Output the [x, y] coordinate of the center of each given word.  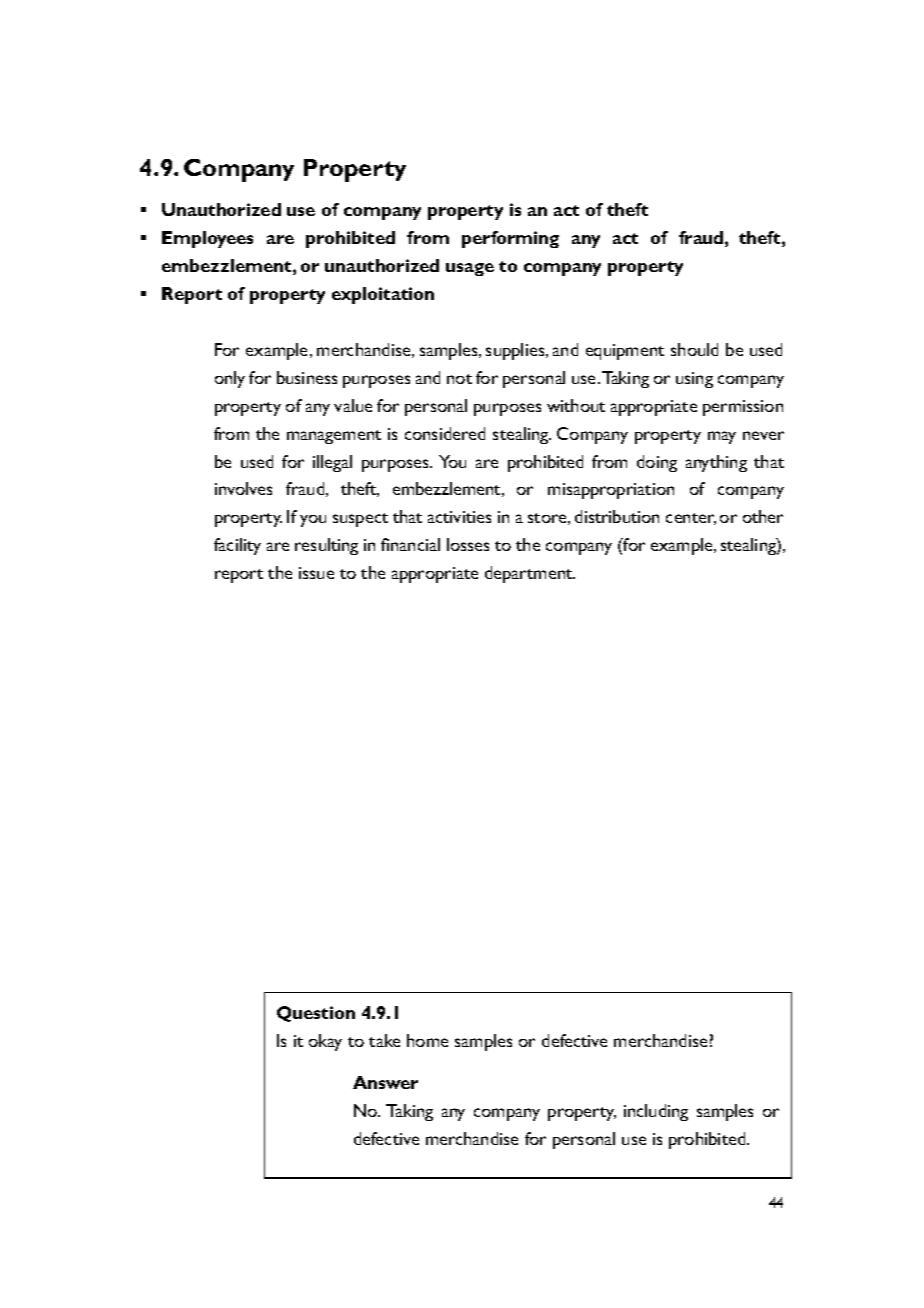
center [691, 519]
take [384, 1040]
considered [445, 433]
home [427, 1040]
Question [316, 1014]
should [694, 349]
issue [316, 573]
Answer [385, 1082]
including [656, 1112]
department [530, 574]
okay [325, 1042]
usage [470, 269]
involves [243, 488]
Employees [207, 239]
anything [716, 463]
